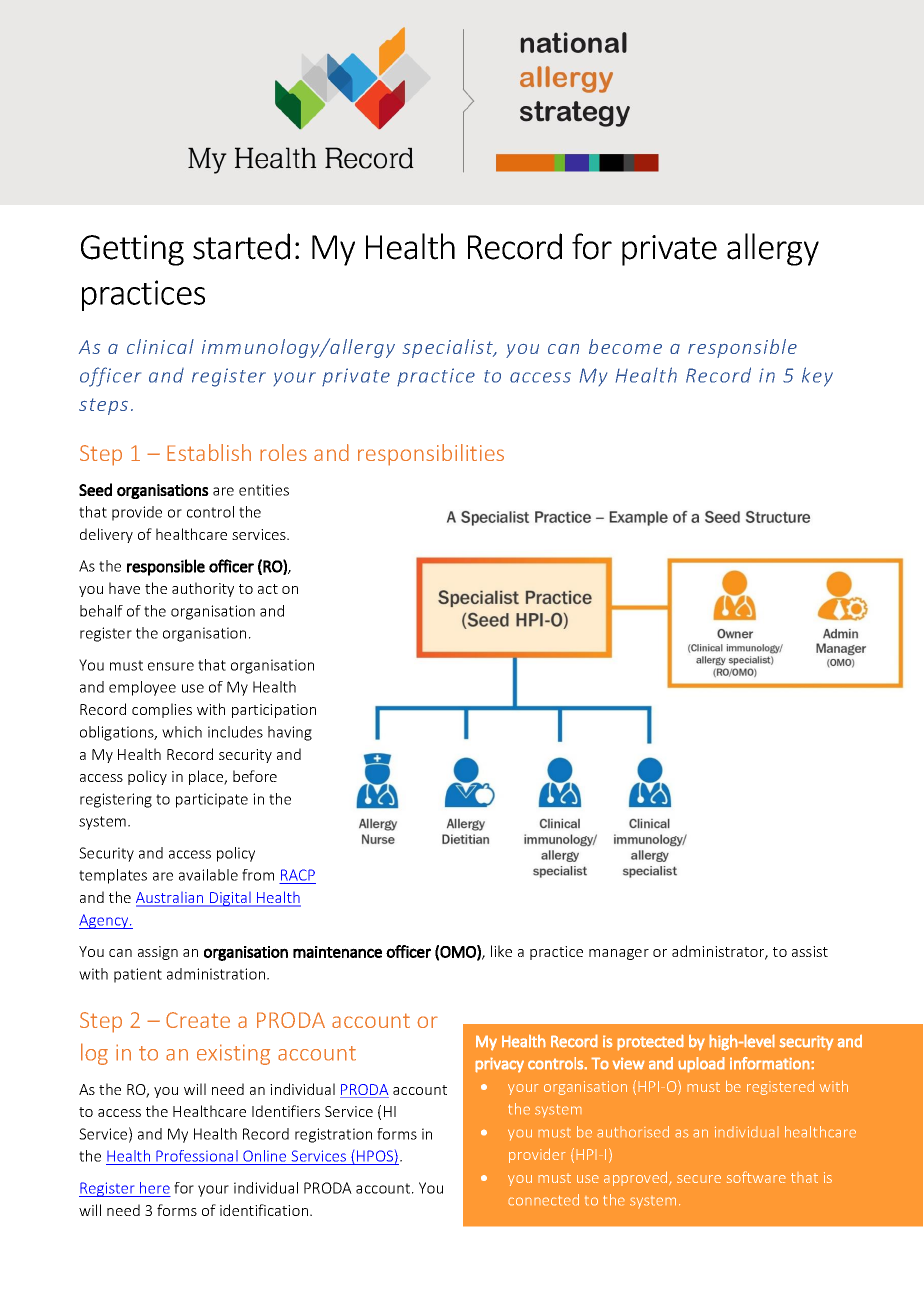  Describe the element at coordinates (501, 951) in the document. I see `like` at that location.
